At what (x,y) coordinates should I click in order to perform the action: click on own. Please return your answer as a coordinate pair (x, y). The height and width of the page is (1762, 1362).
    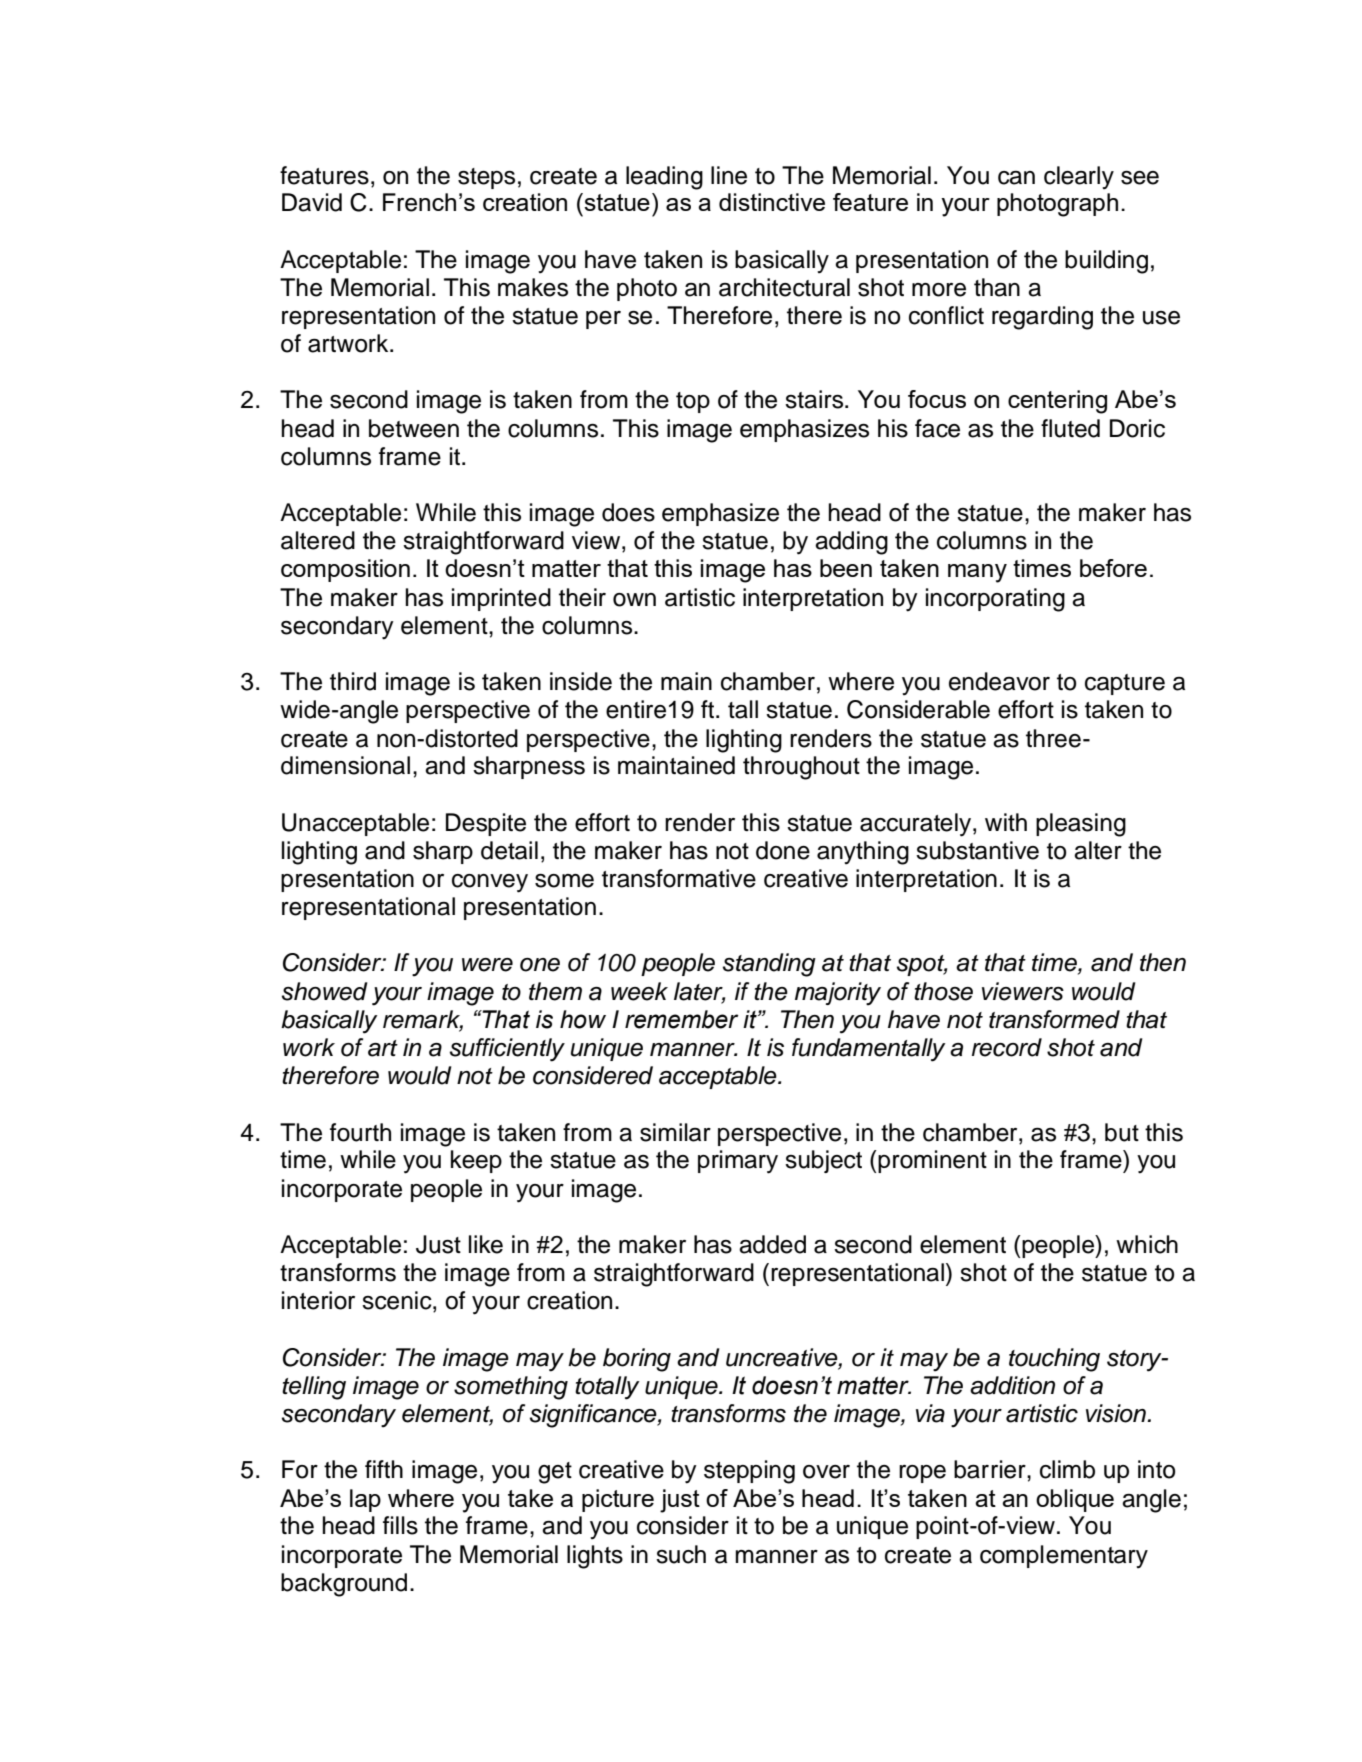
    Looking at the image, I should click on (634, 600).
